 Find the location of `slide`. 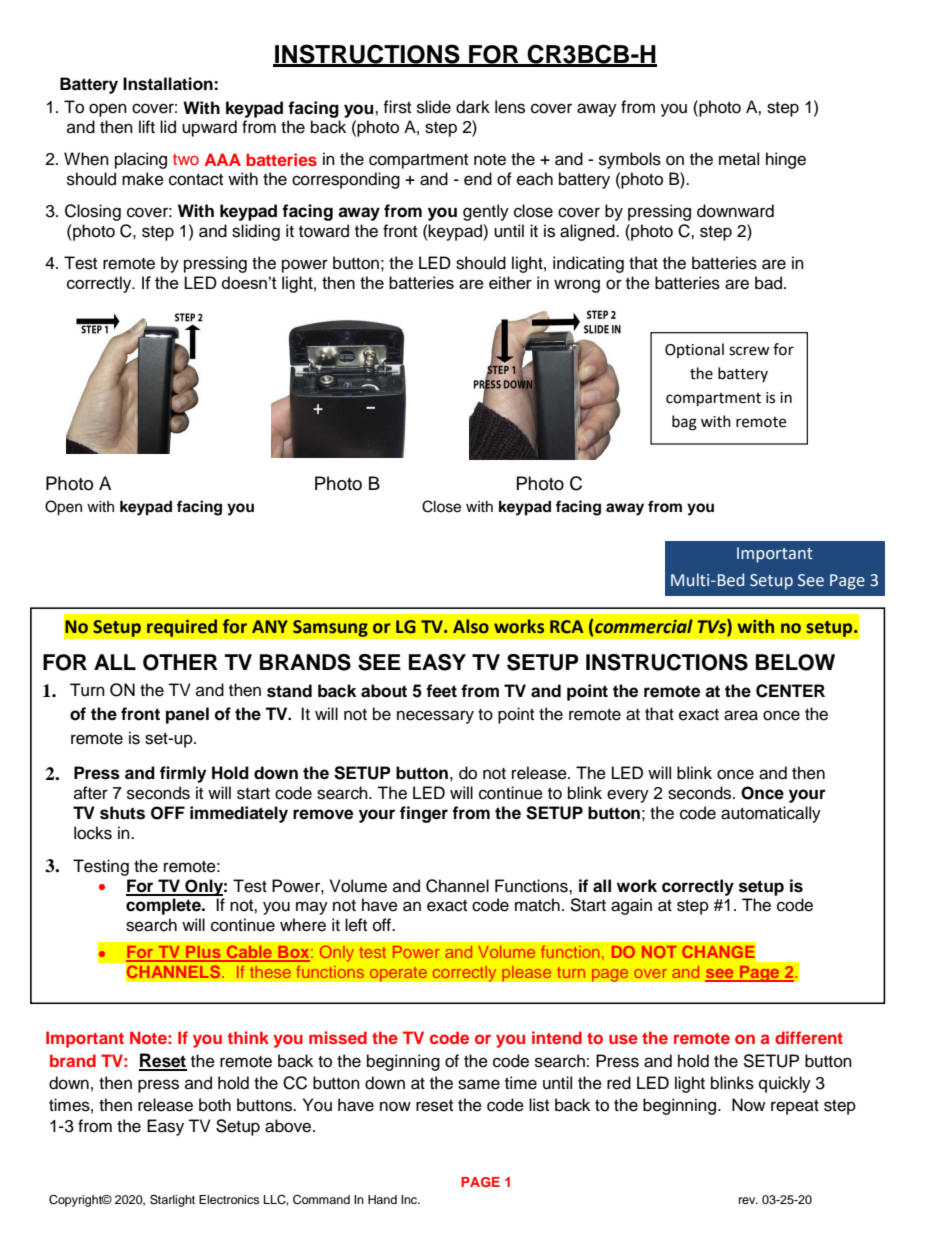

slide is located at coordinates (434, 107).
